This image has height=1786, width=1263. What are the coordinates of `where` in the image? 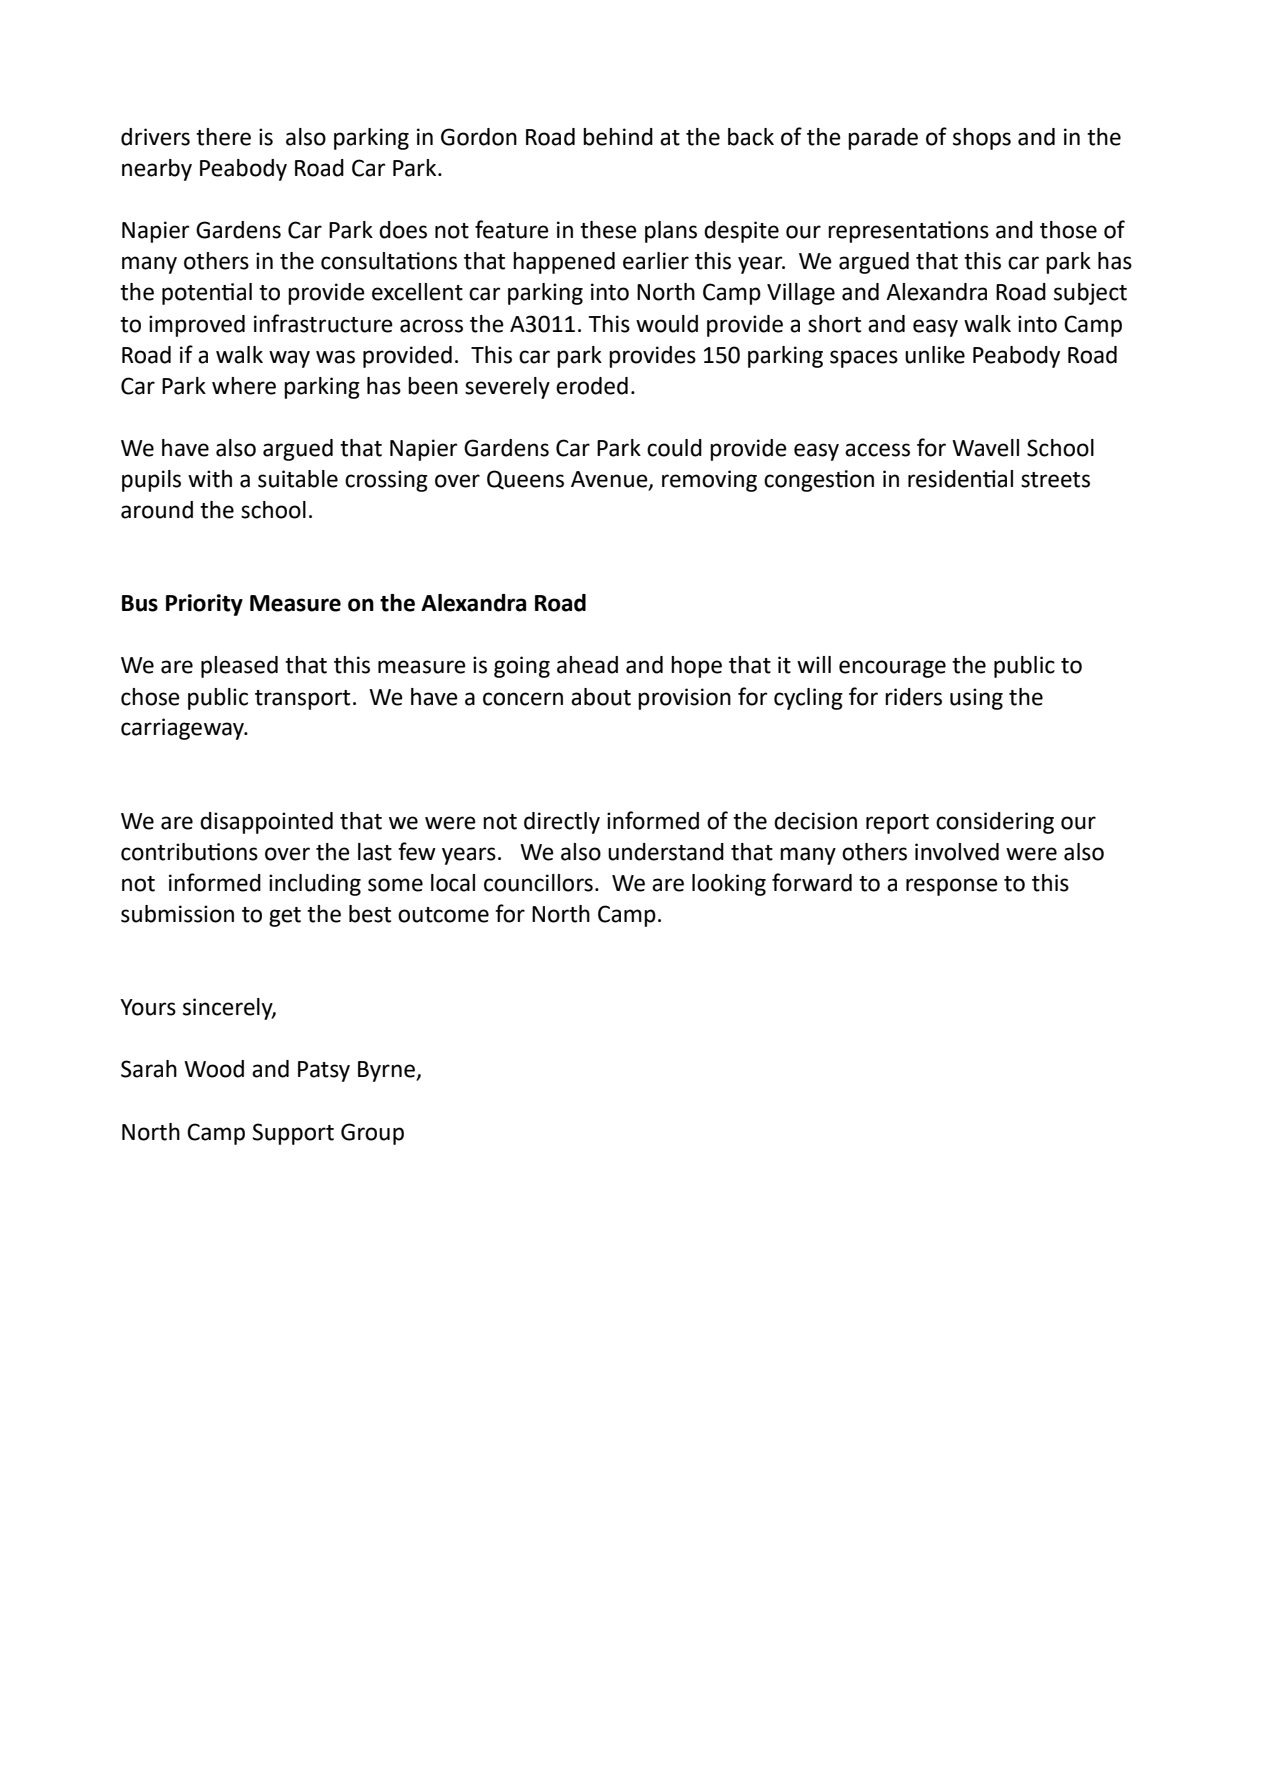 It's located at (244, 386).
